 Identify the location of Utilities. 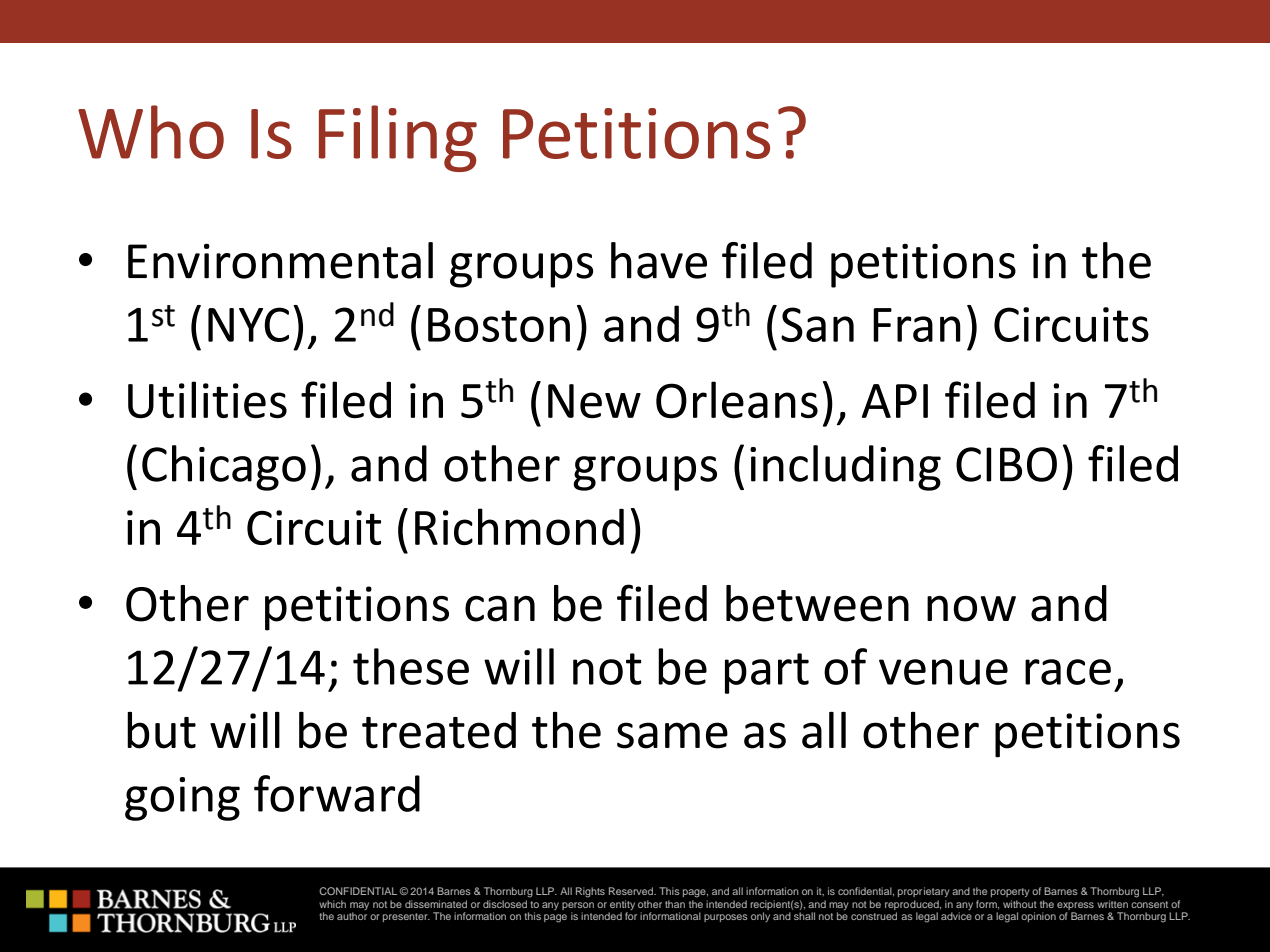
(207, 399).
